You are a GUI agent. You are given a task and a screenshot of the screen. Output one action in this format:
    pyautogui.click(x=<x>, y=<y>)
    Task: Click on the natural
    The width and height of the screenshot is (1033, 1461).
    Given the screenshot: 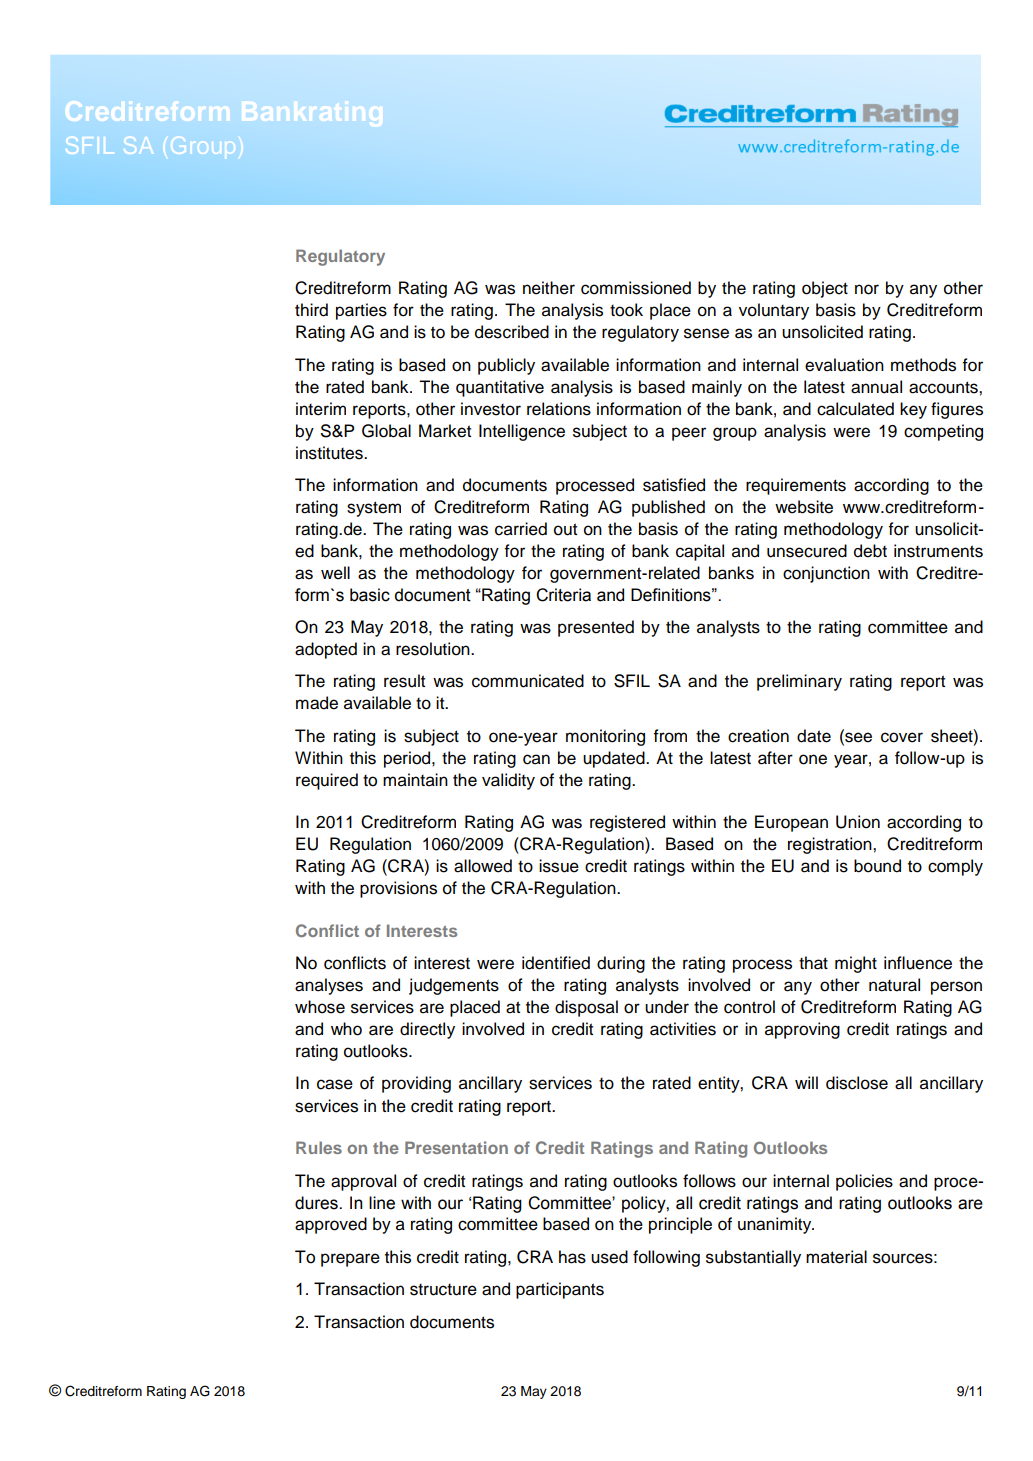 What is the action you would take?
    pyautogui.click(x=894, y=985)
